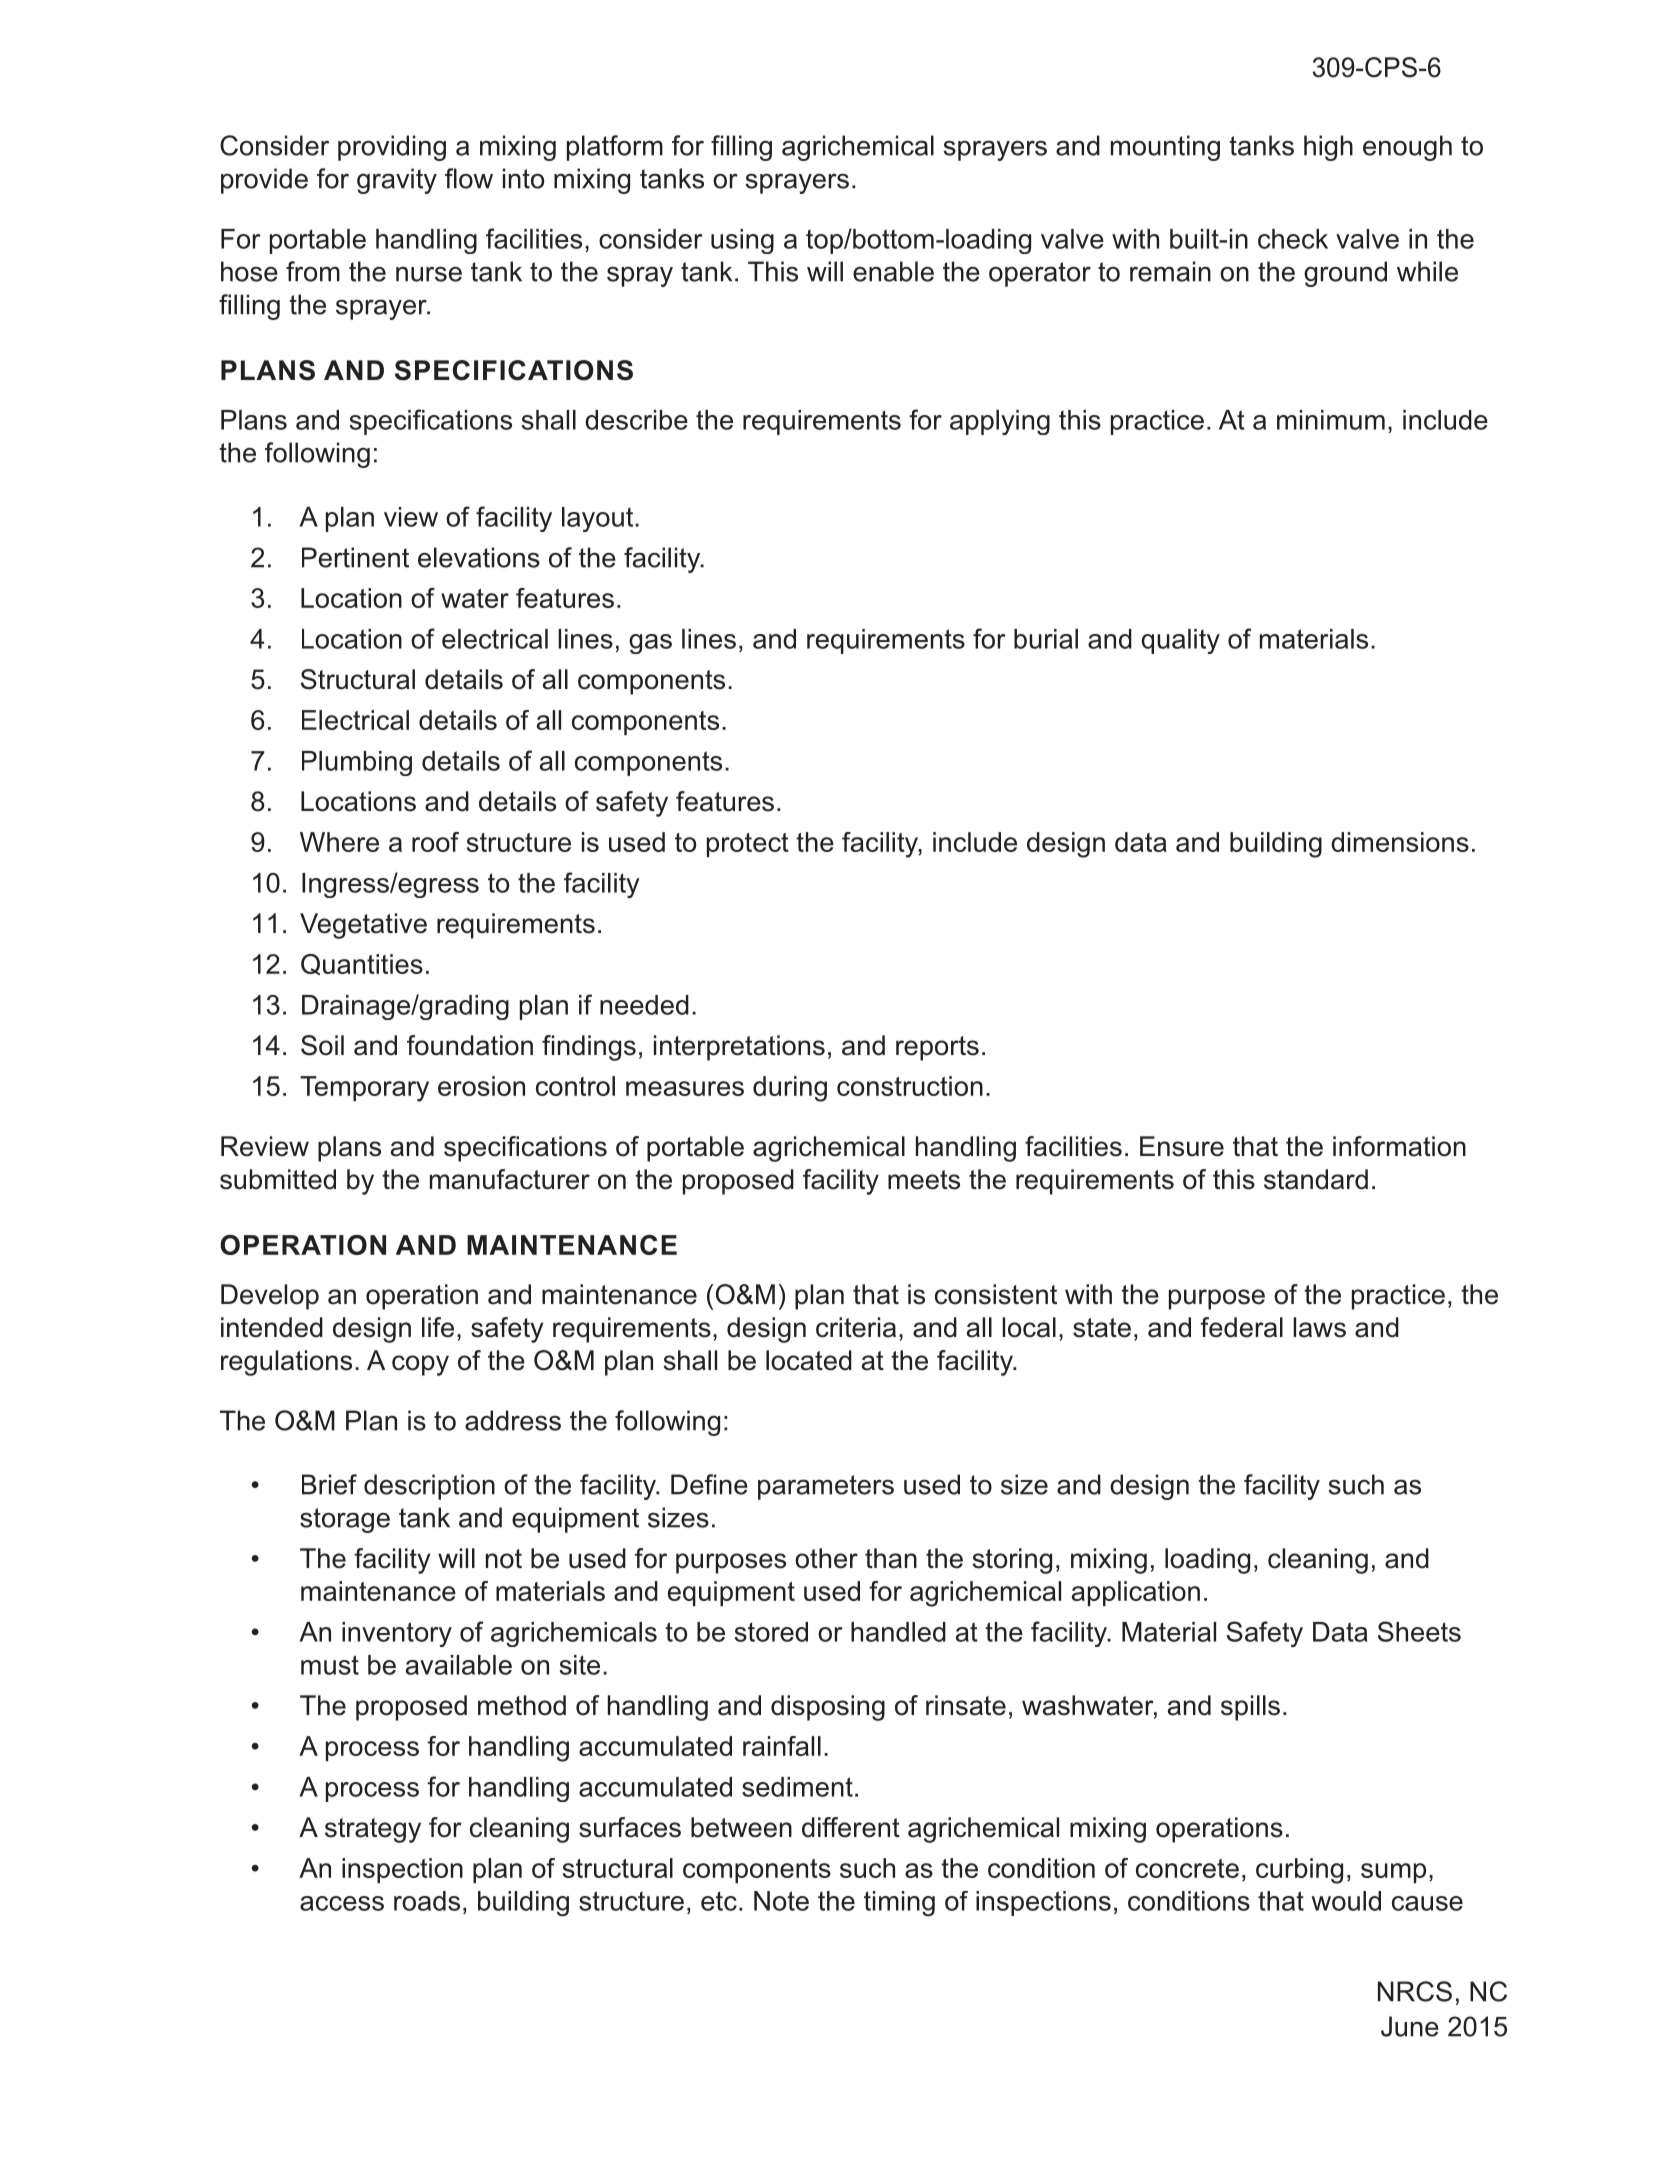 The image size is (1678, 2171). What do you see at coordinates (357, 763) in the screenshot?
I see `Plumbing` at bounding box center [357, 763].
